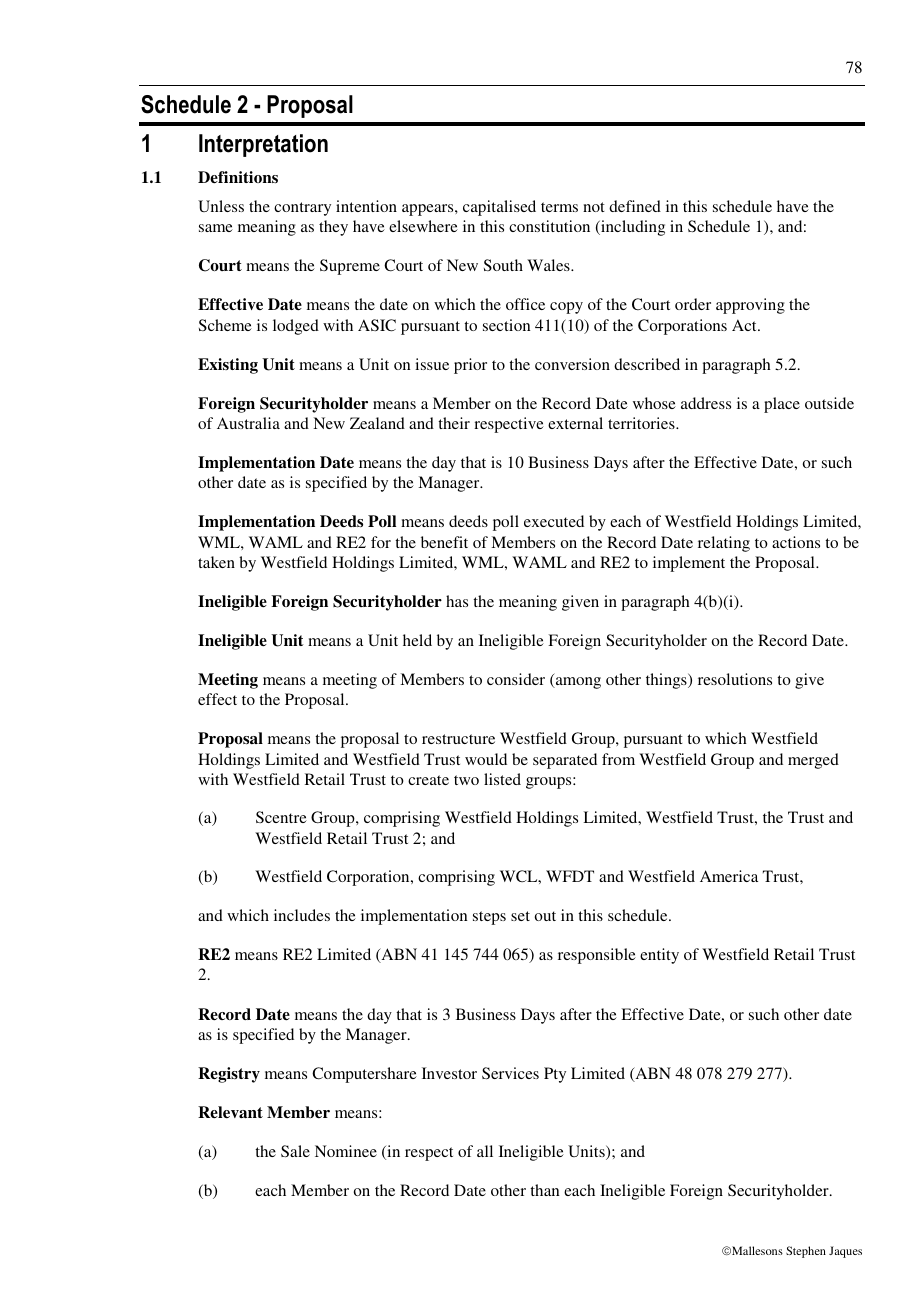 This screenshot has height=1308, width=924. Describe the element at coordinates (302, 209) in the screenshot. I see `contrary` at that location.
